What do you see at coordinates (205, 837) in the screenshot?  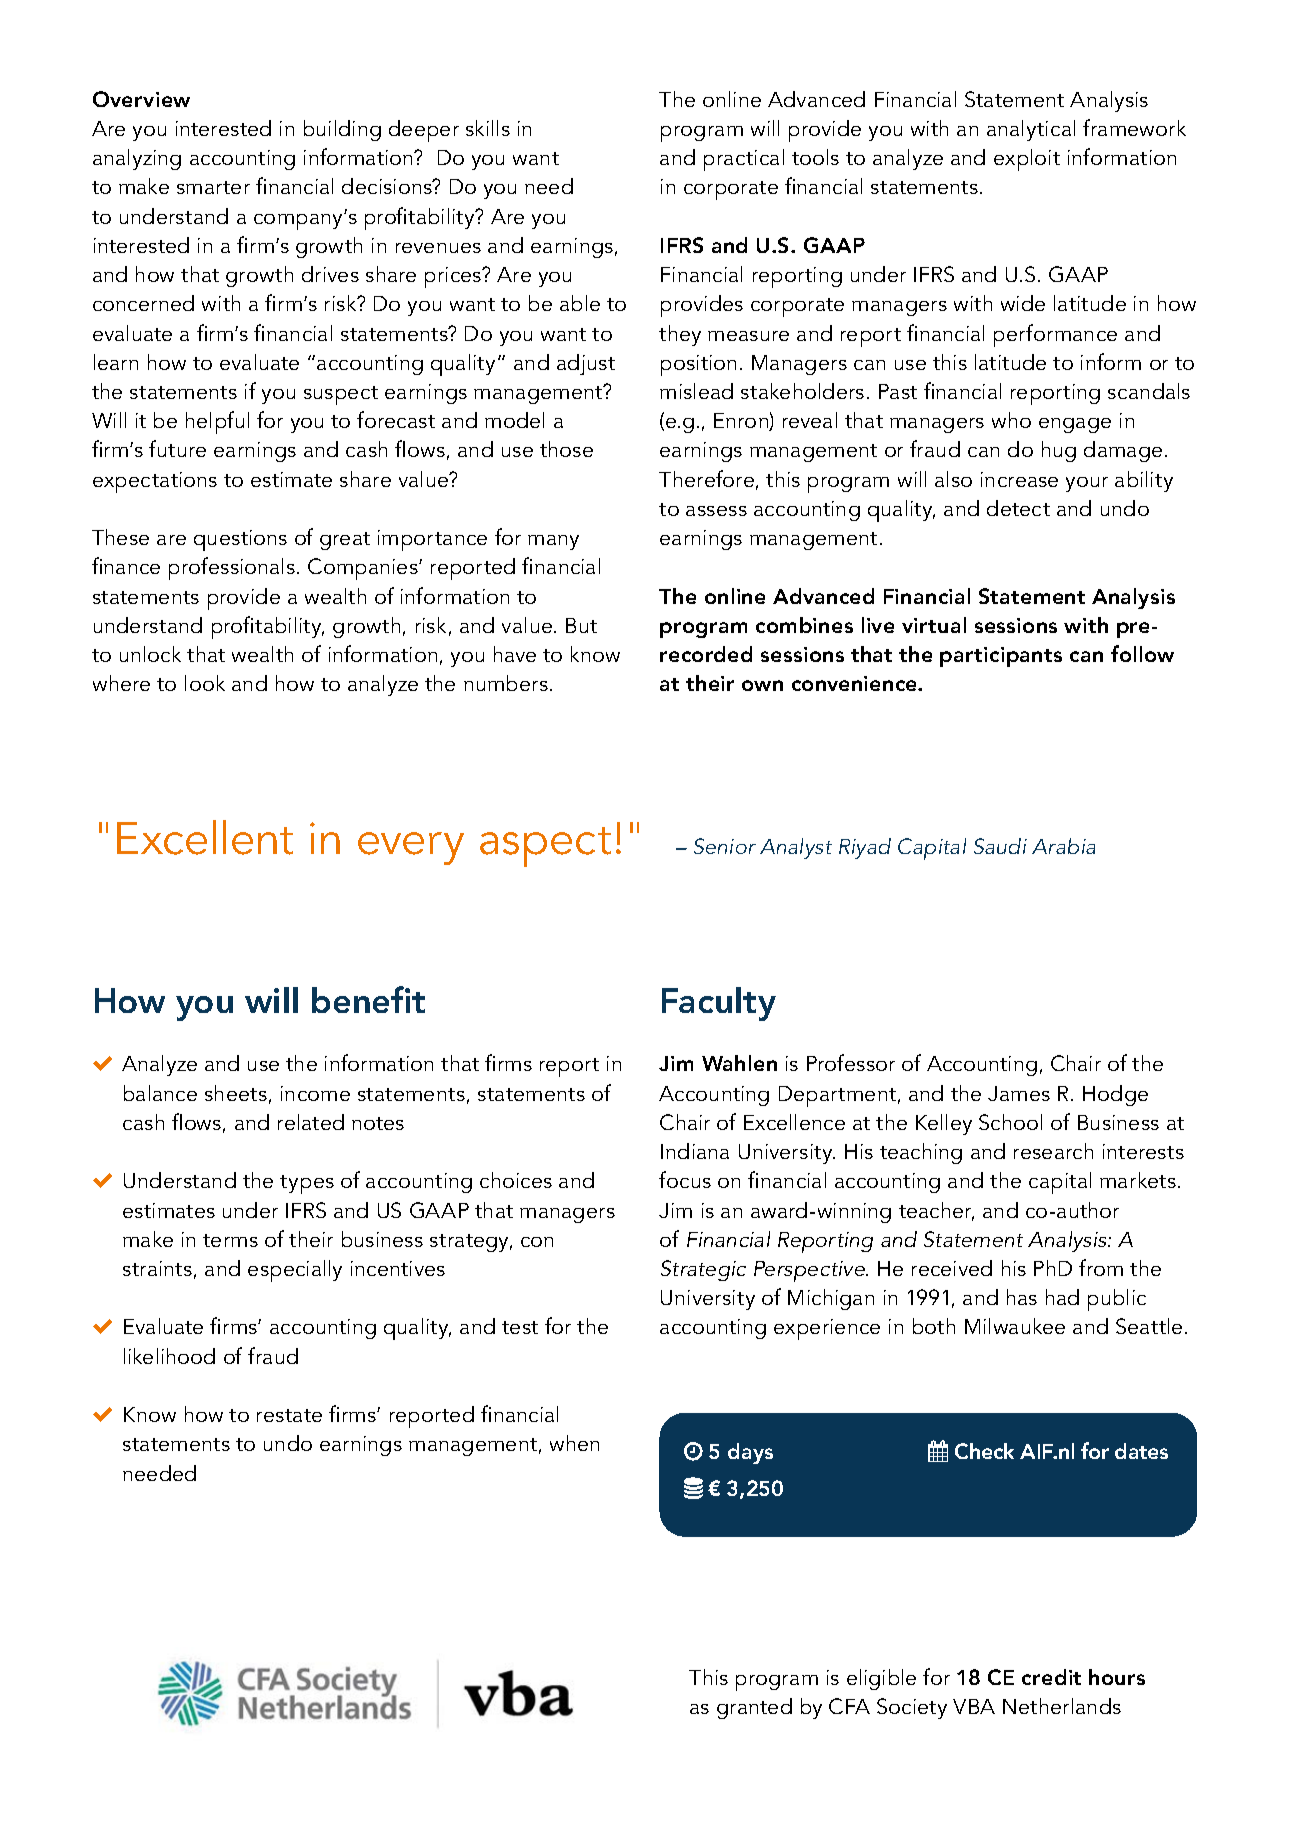 I see `Excellent` at bounding box center [205, 837].
